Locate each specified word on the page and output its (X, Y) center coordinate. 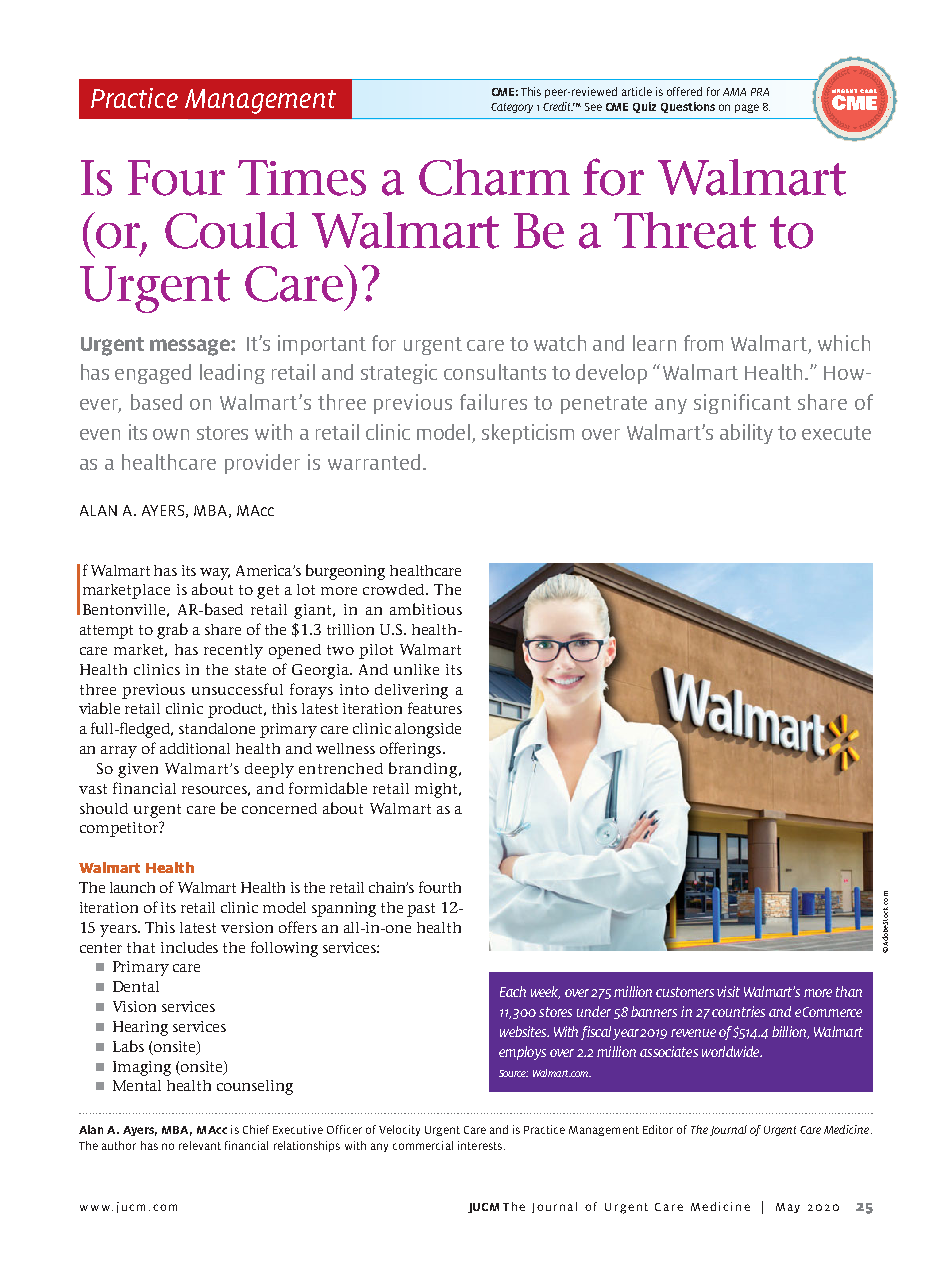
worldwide (732, 1051)
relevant (200, 1145)
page (747, 108)
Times (302, 178)
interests (481, 1145)
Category (512, 108)
